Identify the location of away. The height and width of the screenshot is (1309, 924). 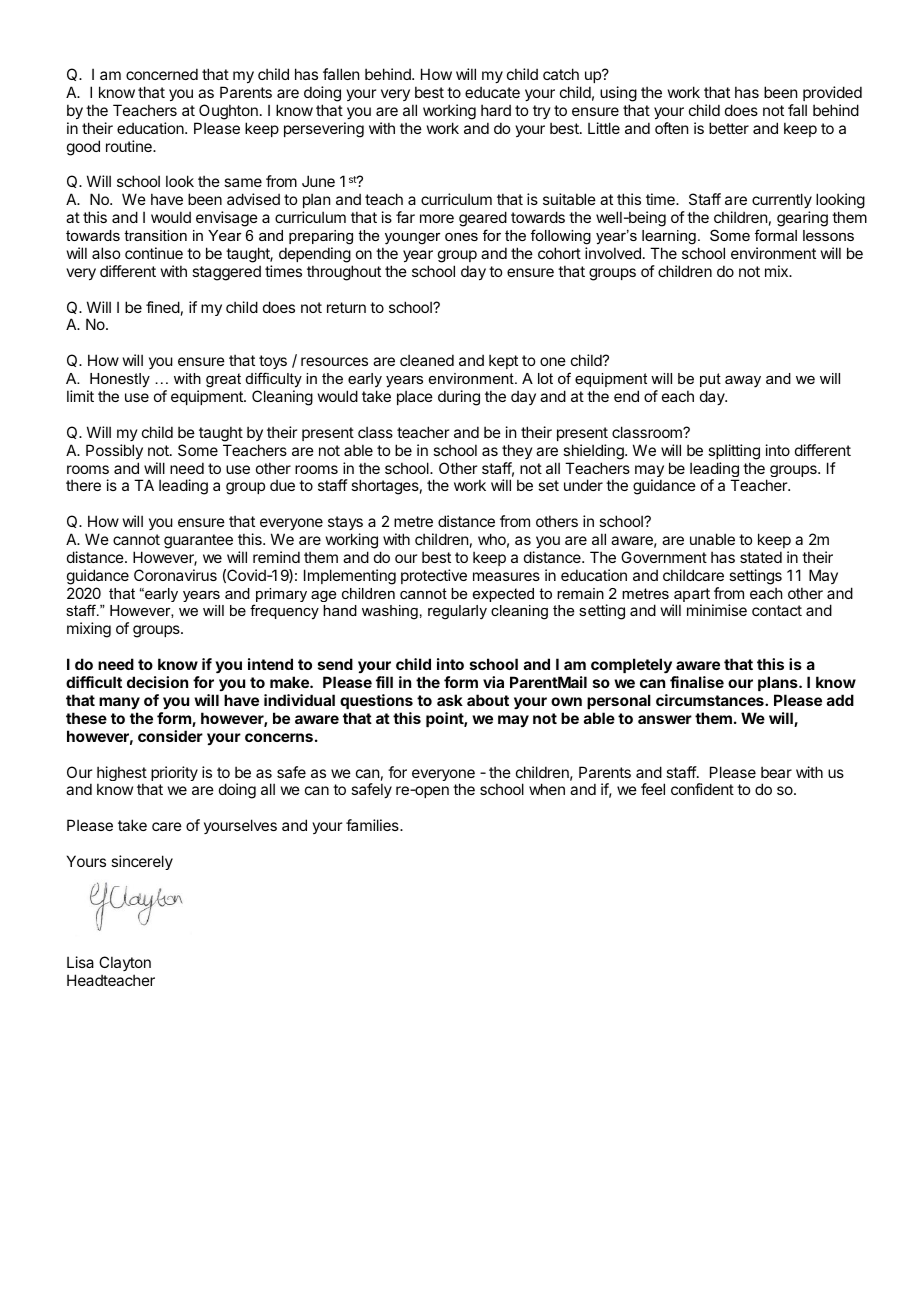
(743, 382).
